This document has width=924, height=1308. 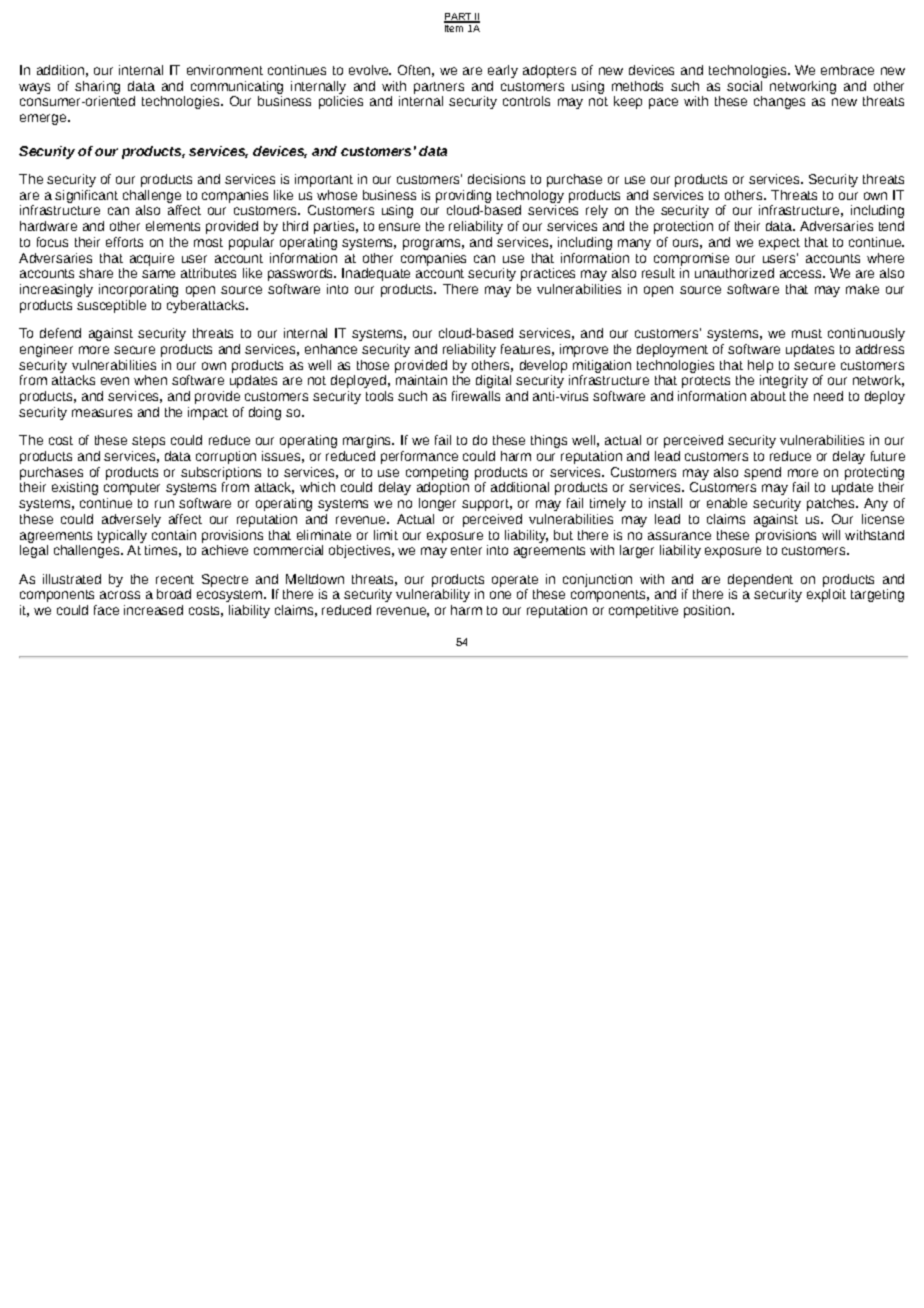 I want to click on across, so click(x=120, y=595).
